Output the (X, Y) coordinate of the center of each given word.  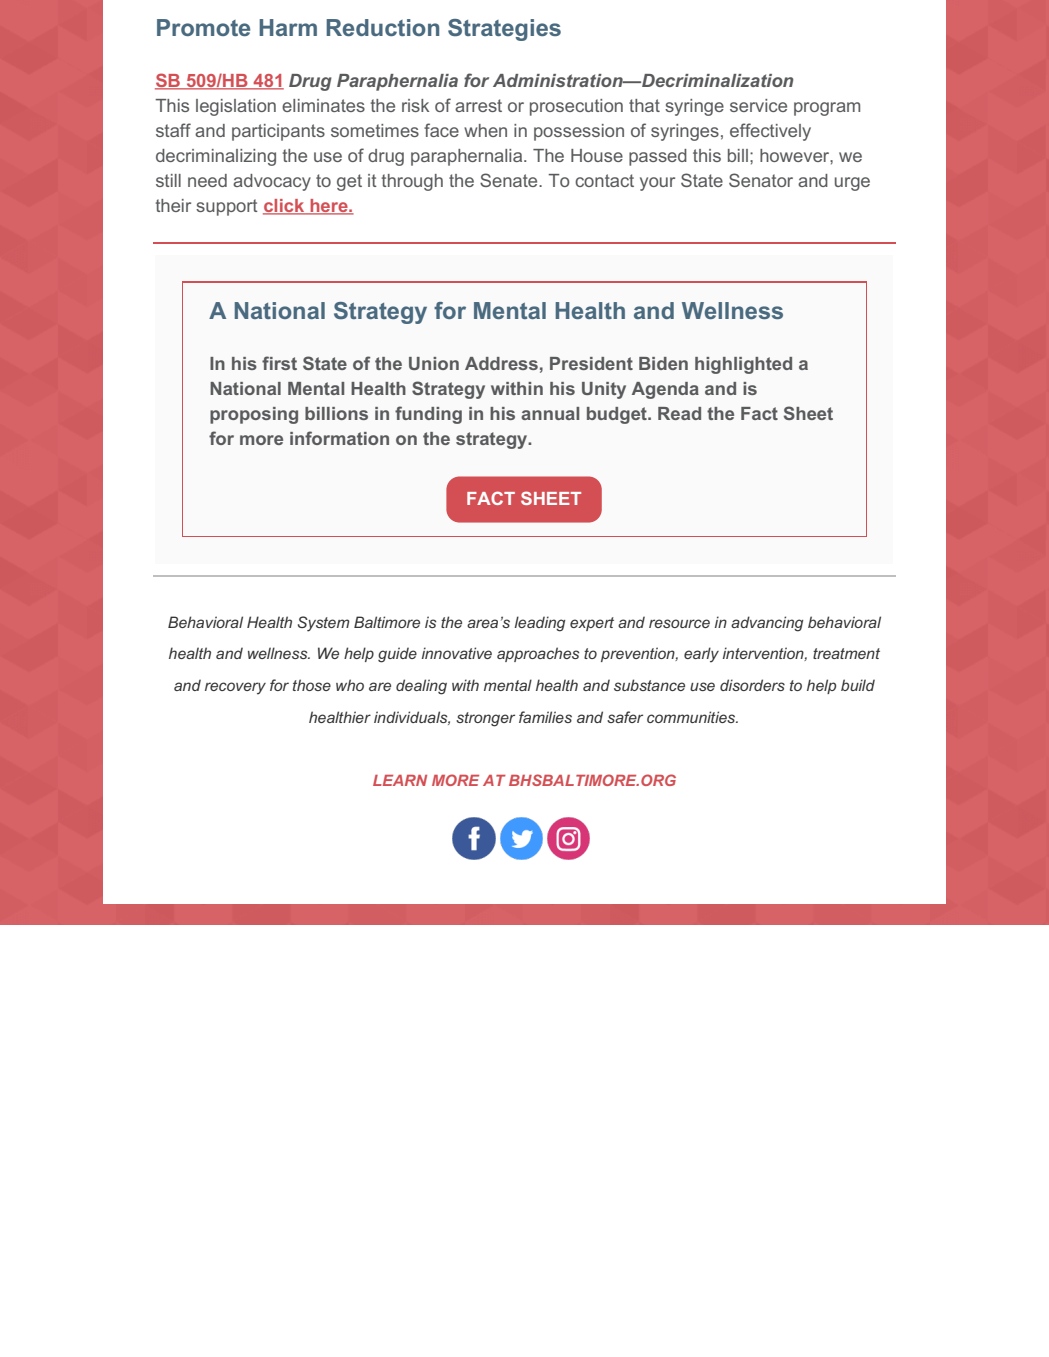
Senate (510, 180)
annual (550, 413)
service (758, 105)
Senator (761, 180)
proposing (254, 415)
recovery (235, 688)
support (227, 207)
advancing (767, 624)
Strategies (504, 30)
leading (539, 624)
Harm (288, 27)
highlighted (743, 365)
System (324, 624)
